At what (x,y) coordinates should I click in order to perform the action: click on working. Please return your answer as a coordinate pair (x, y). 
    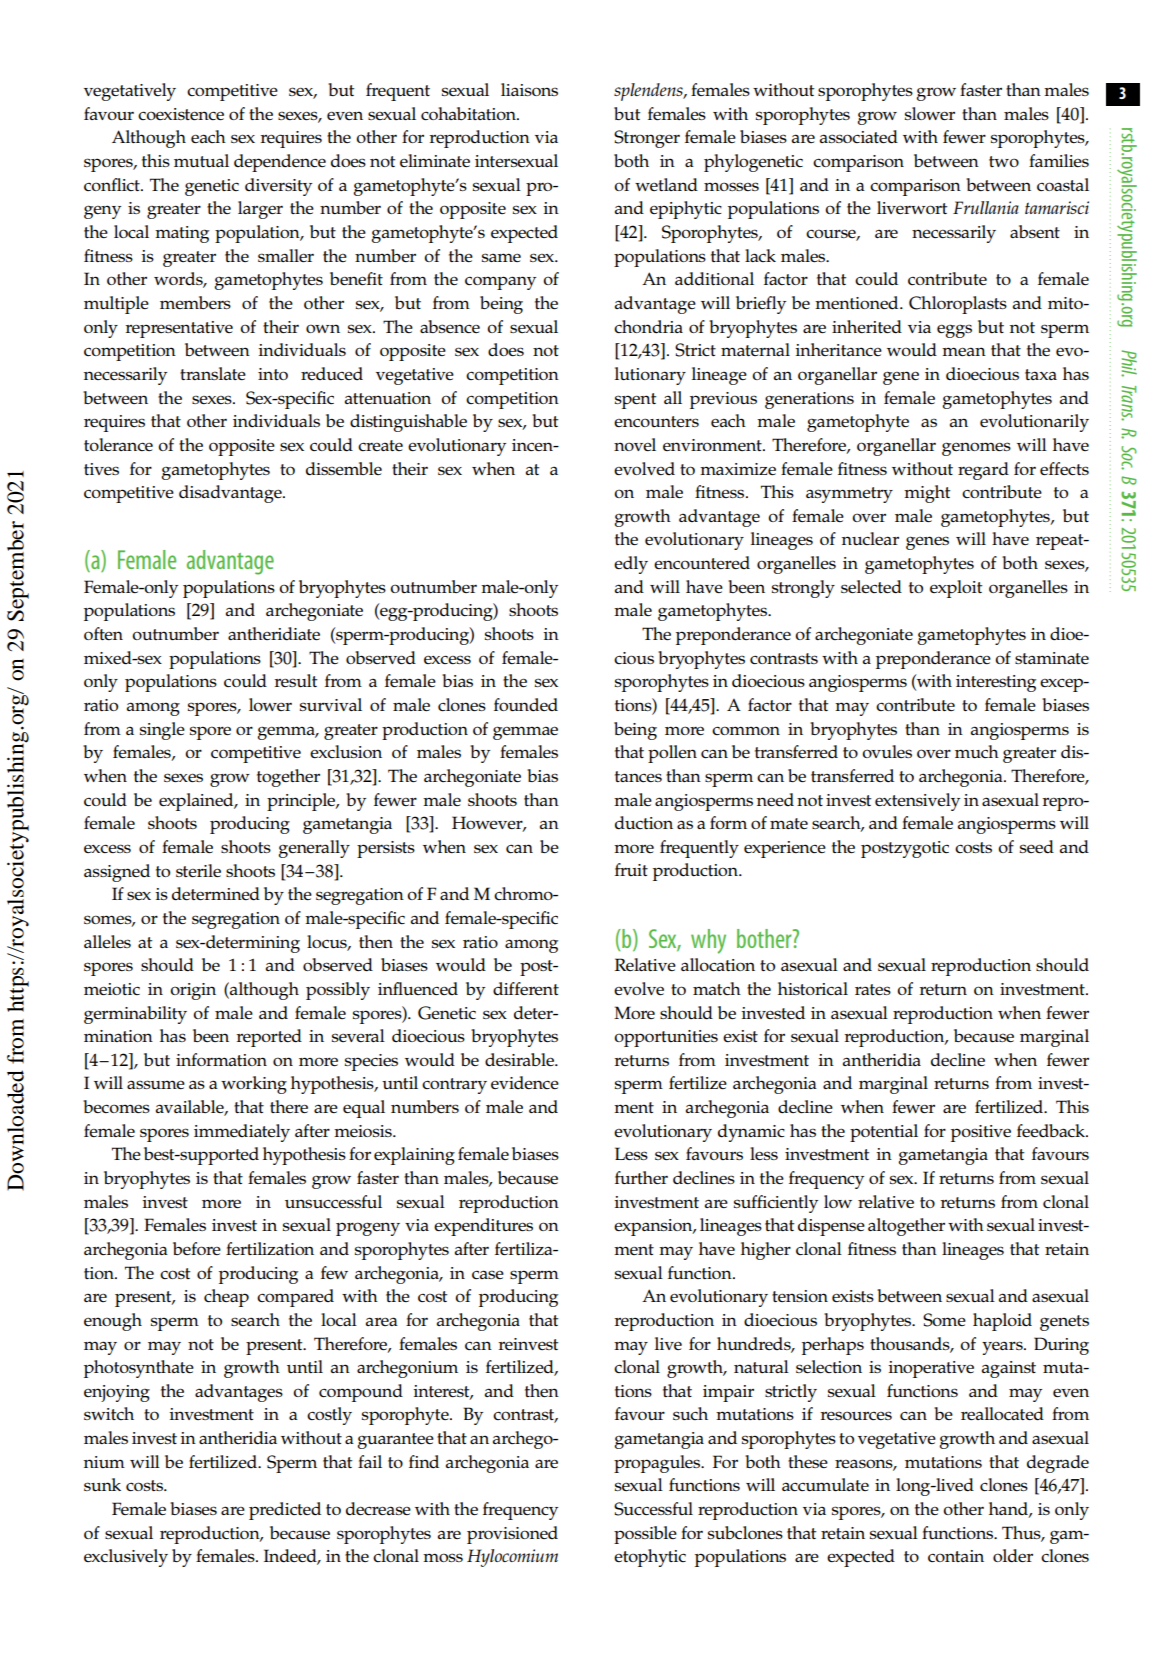
    Looking at the image, I should click on (254, 1085).
